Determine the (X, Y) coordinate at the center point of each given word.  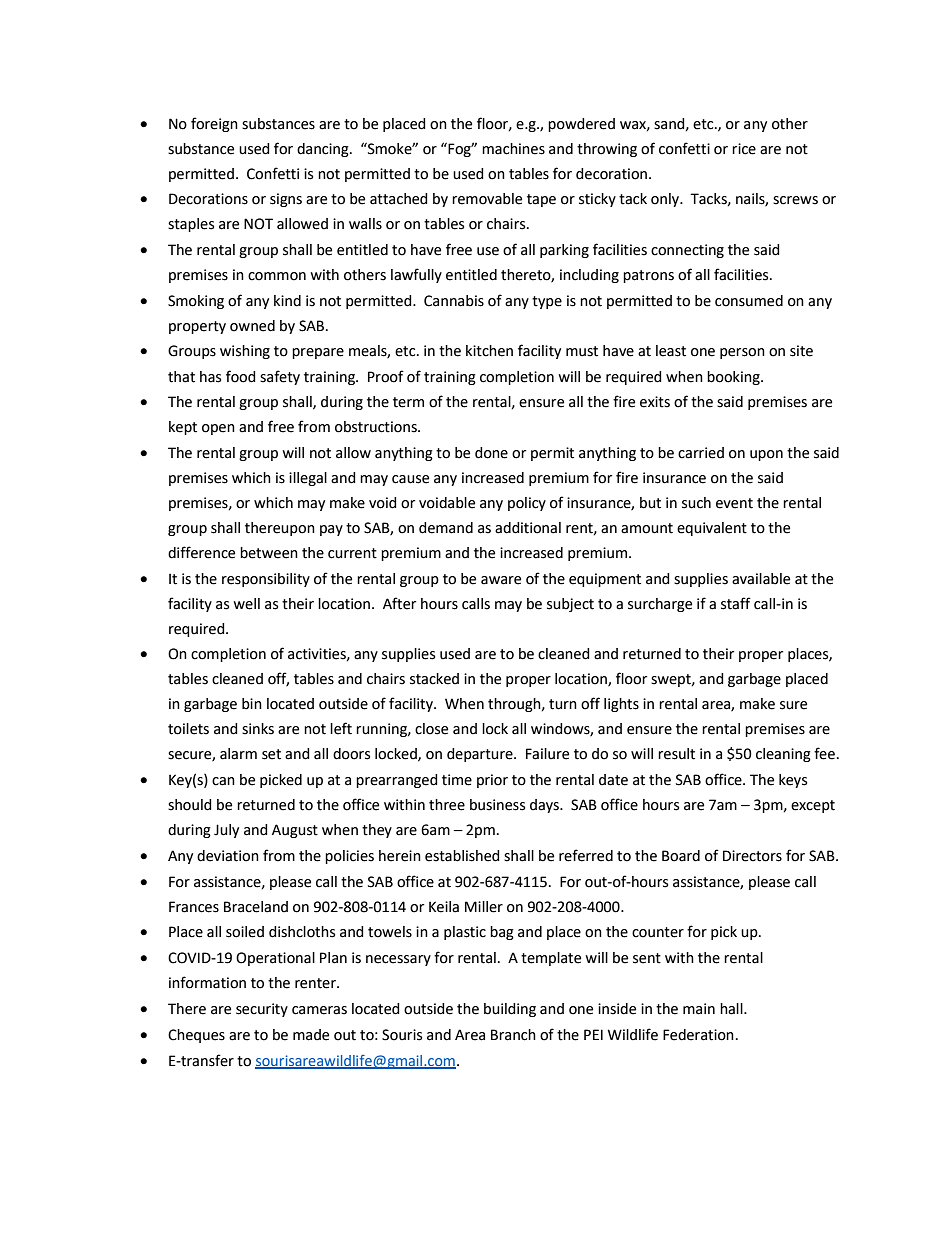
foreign (214, 124)
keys (793, 781)
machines (513, 149)
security (262, 1010)
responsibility (266, 580)
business (497, 805)
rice (744, 149)
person (742, 353)
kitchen (489, 351)
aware (501, 580)
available (761, 579)
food (241, 376)
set (271, 754)
